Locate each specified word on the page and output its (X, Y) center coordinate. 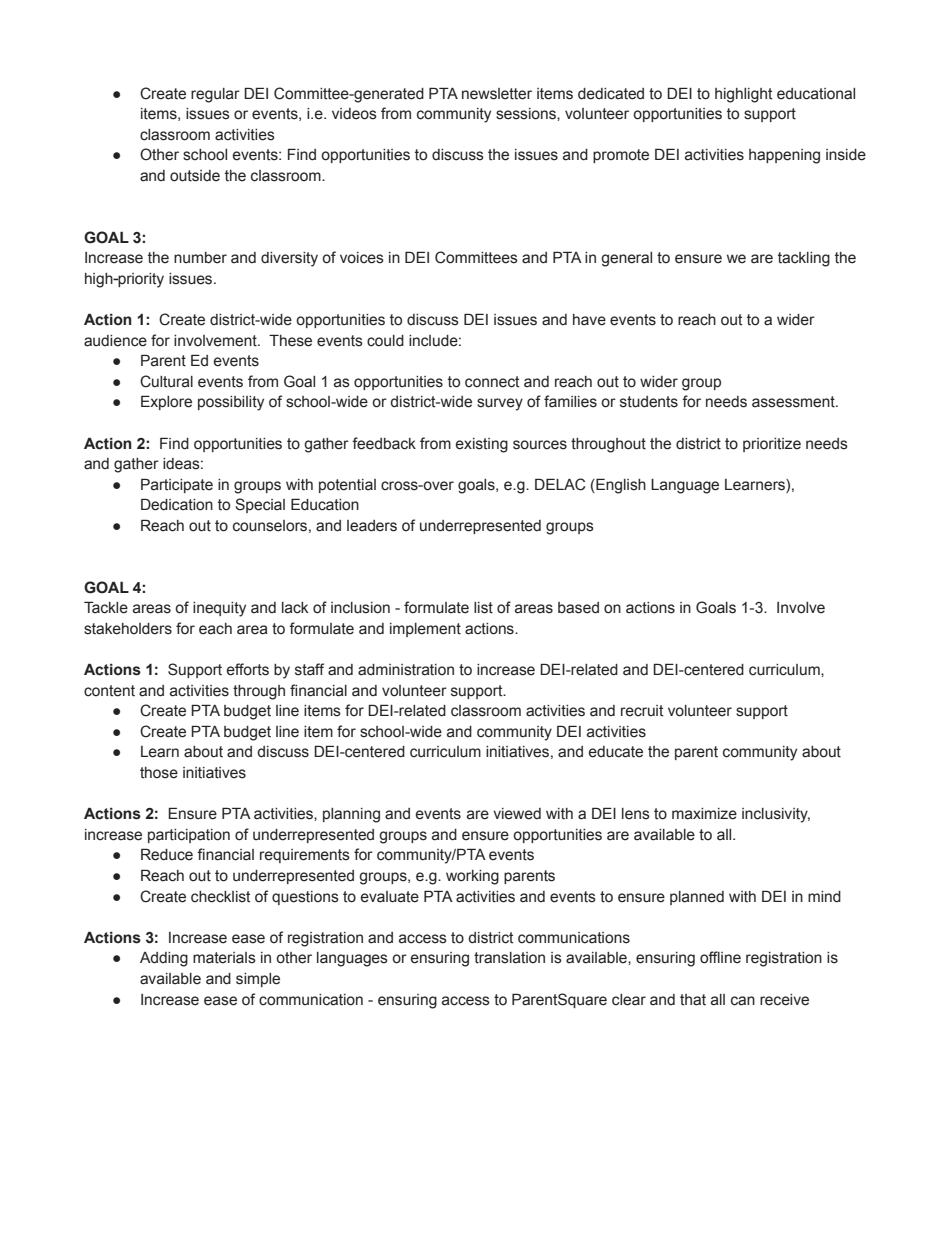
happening (784, 156)
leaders (372, 526)
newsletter (497, 94)
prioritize (772, 445)
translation (509, 958)
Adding (164, 959)
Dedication (177, 504)
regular (215, 95)
